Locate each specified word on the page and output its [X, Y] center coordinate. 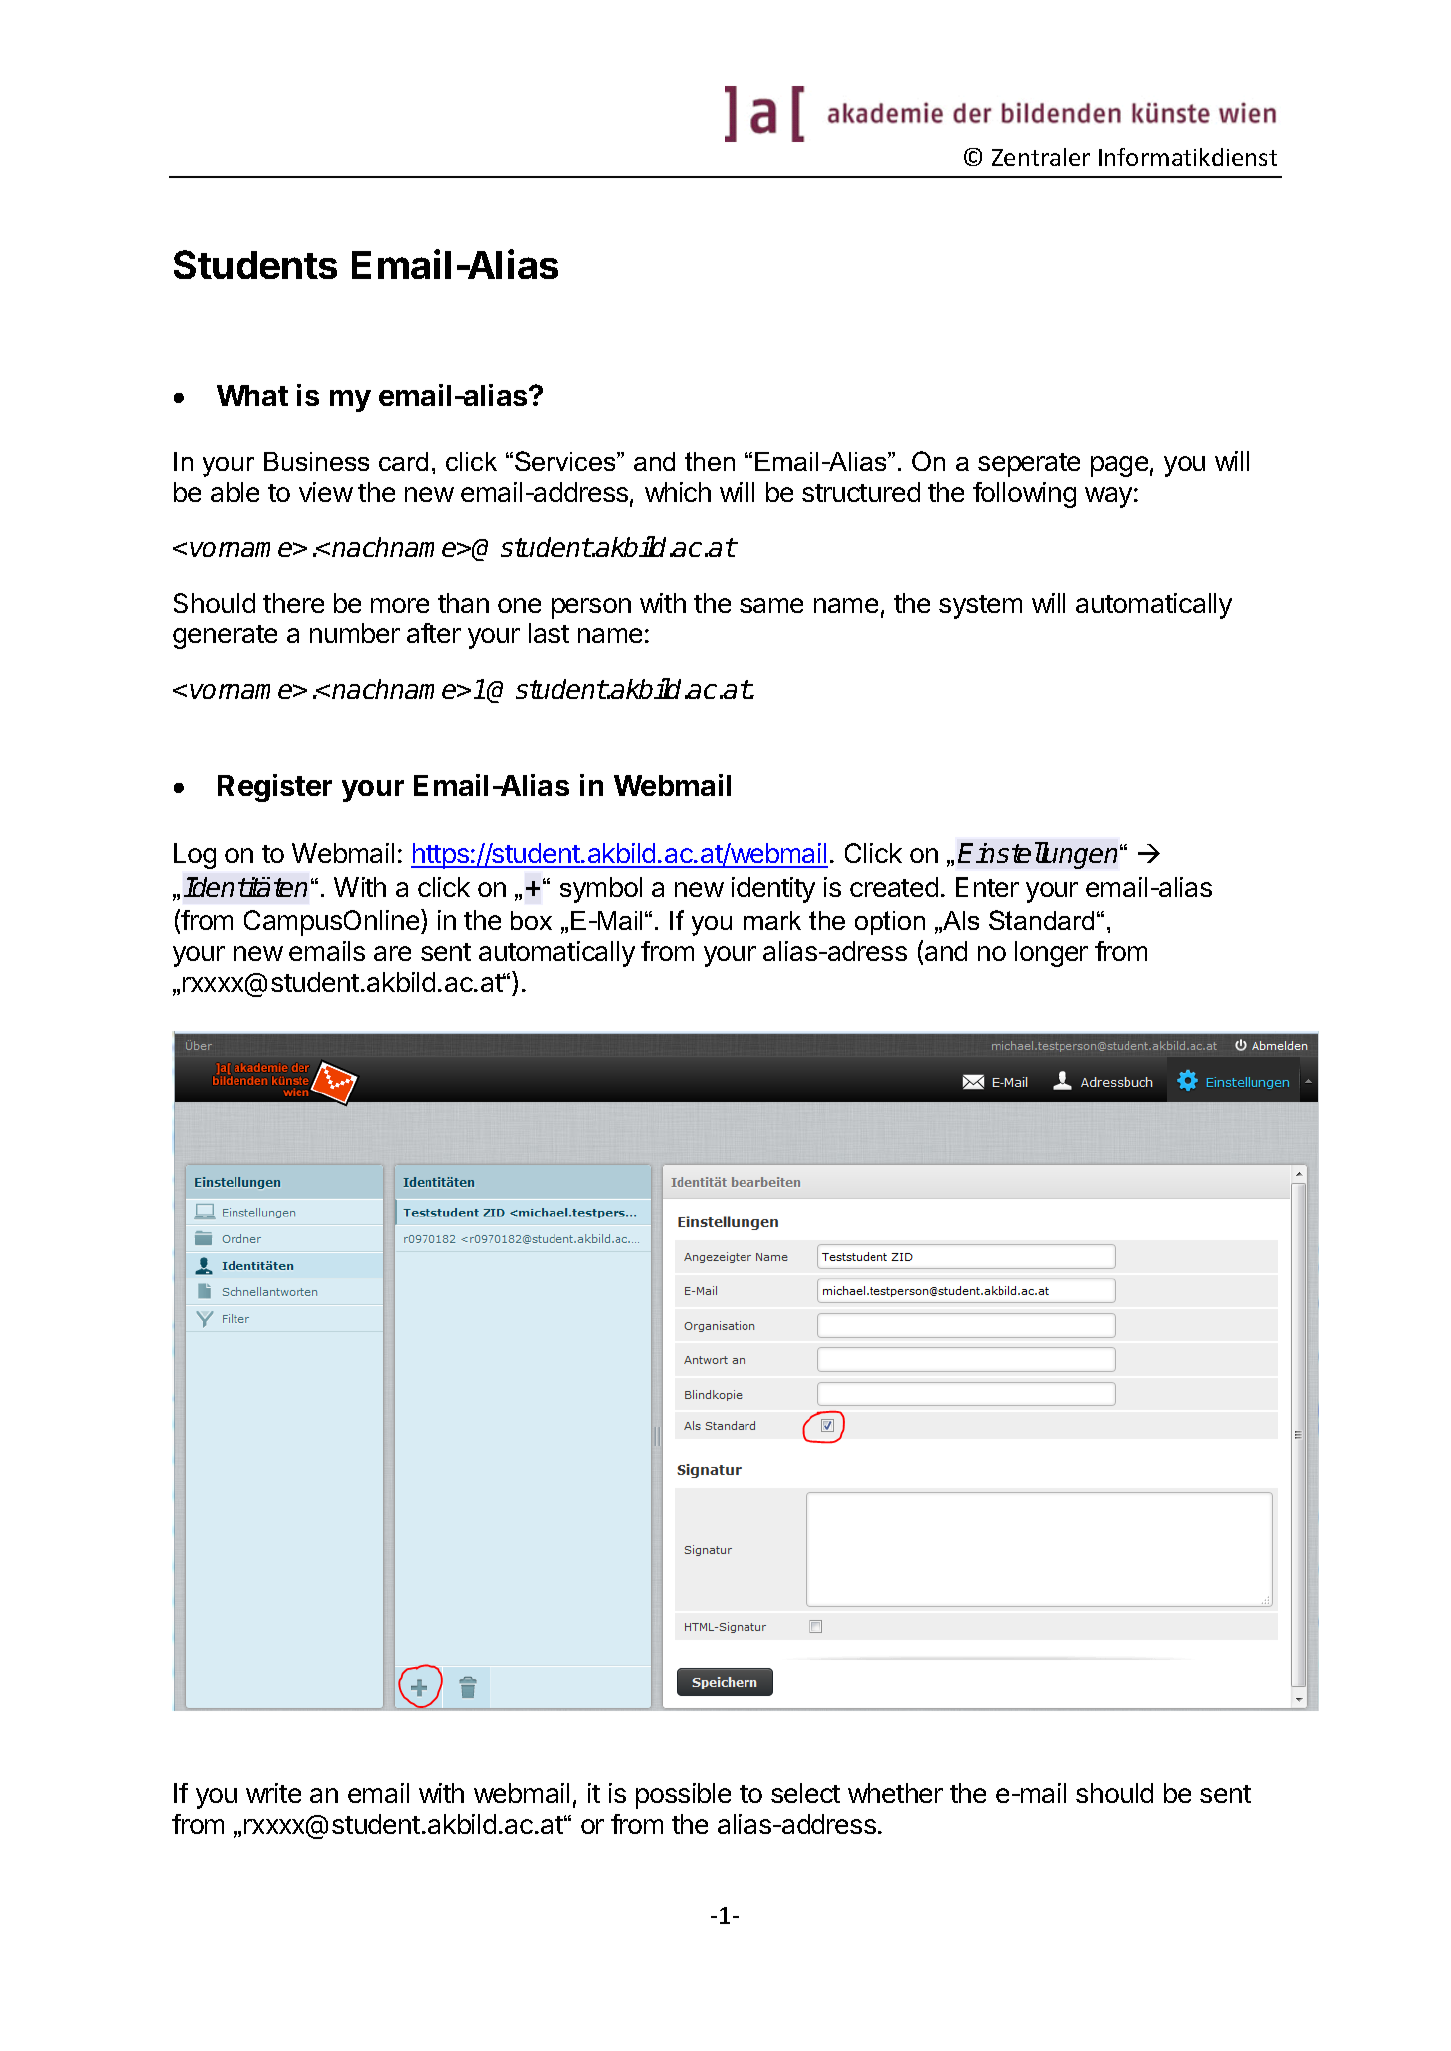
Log [195, 856]
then [710, 461]
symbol [601, 890]
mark [772, 920]
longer [1051, 954]
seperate [1029, 465]
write [273, 1793]
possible [683, 1796]
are [392, 953]
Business [316, 461]
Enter [987, 887]
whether [895, 1793]
